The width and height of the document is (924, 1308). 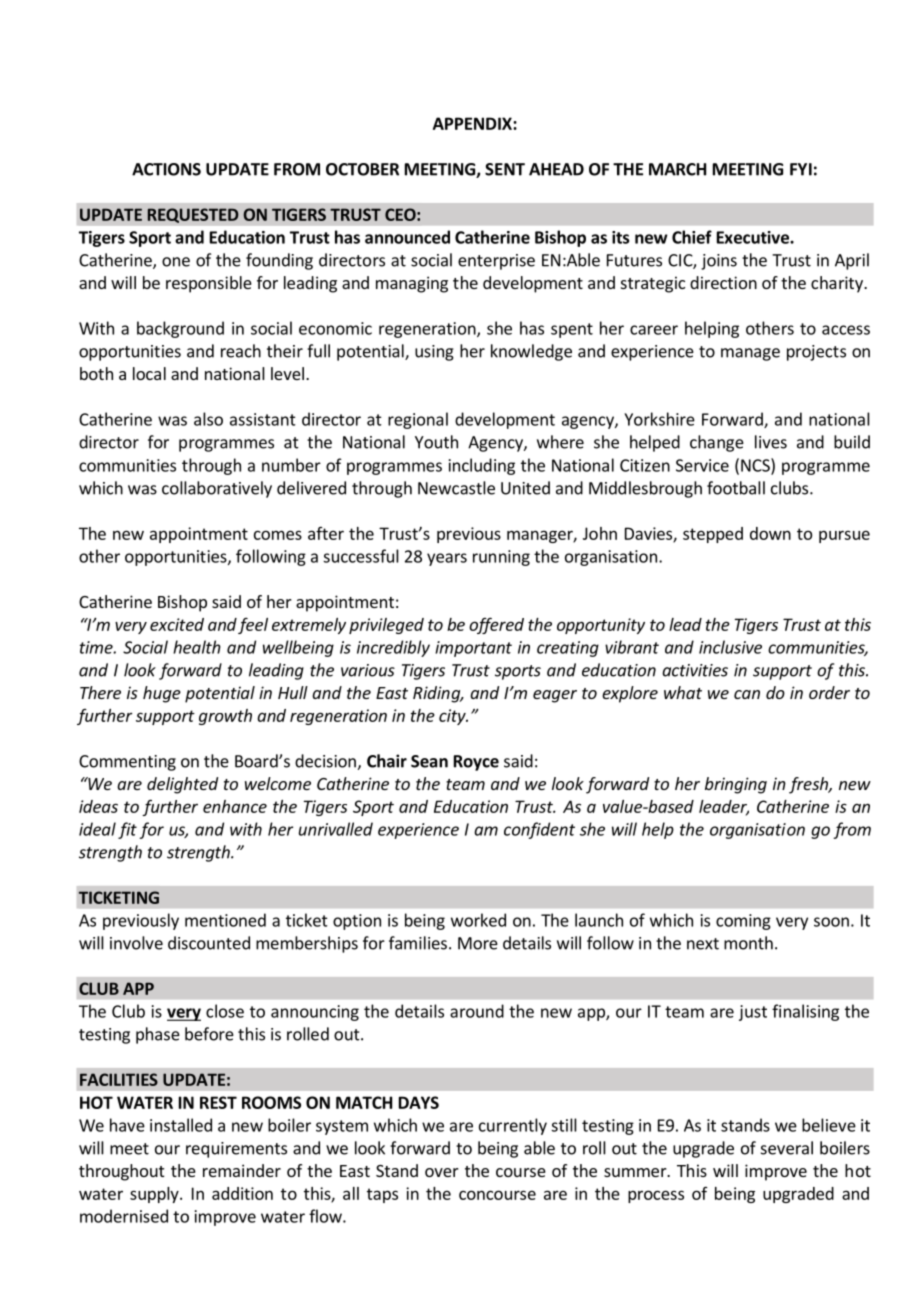 What do you see at coordinates (166, 169) in the document?
I see `ACTIONS` at bounding box center [166, 169].
